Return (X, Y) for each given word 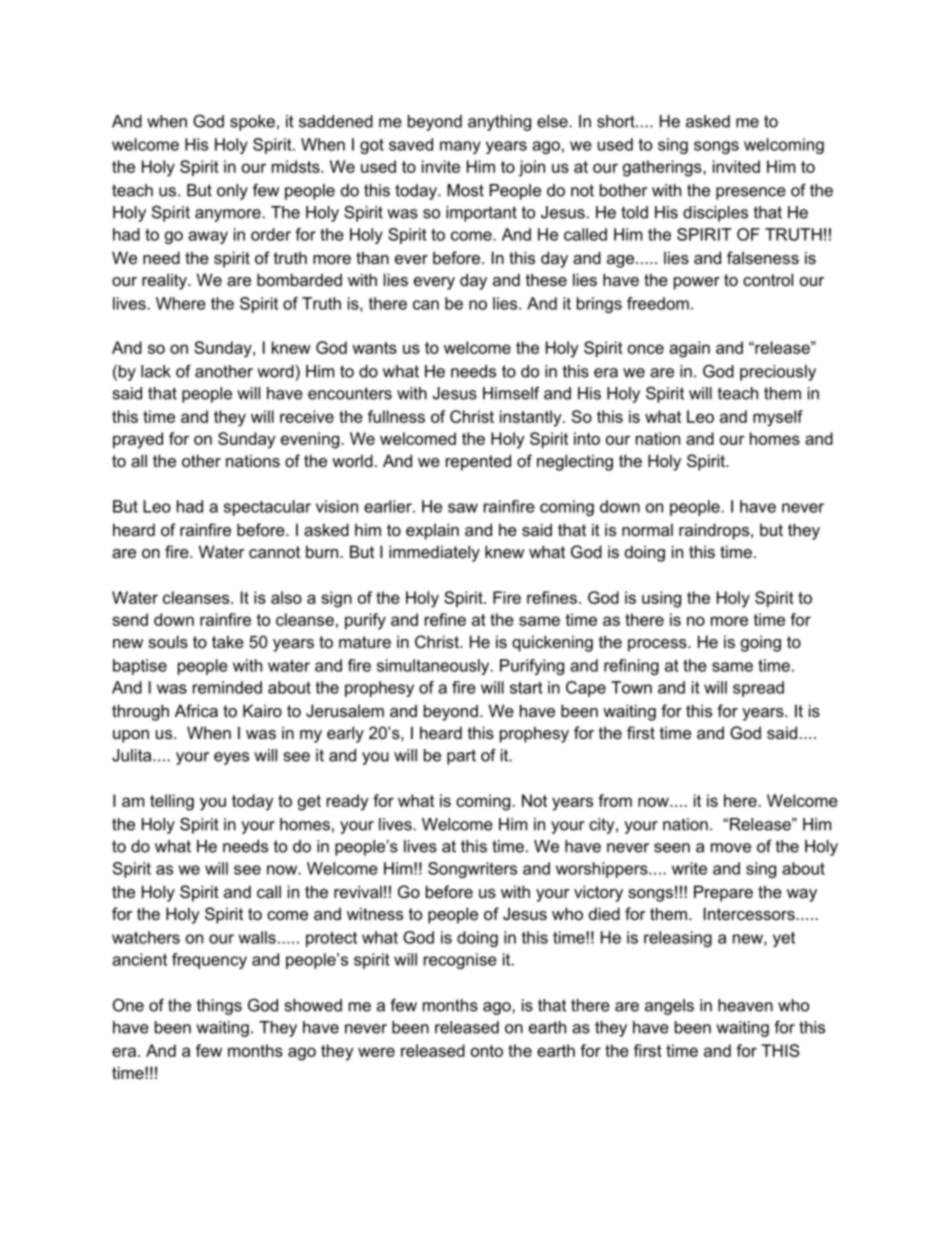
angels (669, 1007)
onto (487, 1051)
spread (758, 689)
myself (778, 418)
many (460, 147)
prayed (138, 440)
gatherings (663, 168)
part (461, 757)
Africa (196, 710)
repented (478, 462)
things (219, 1007)
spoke (252, 123)
